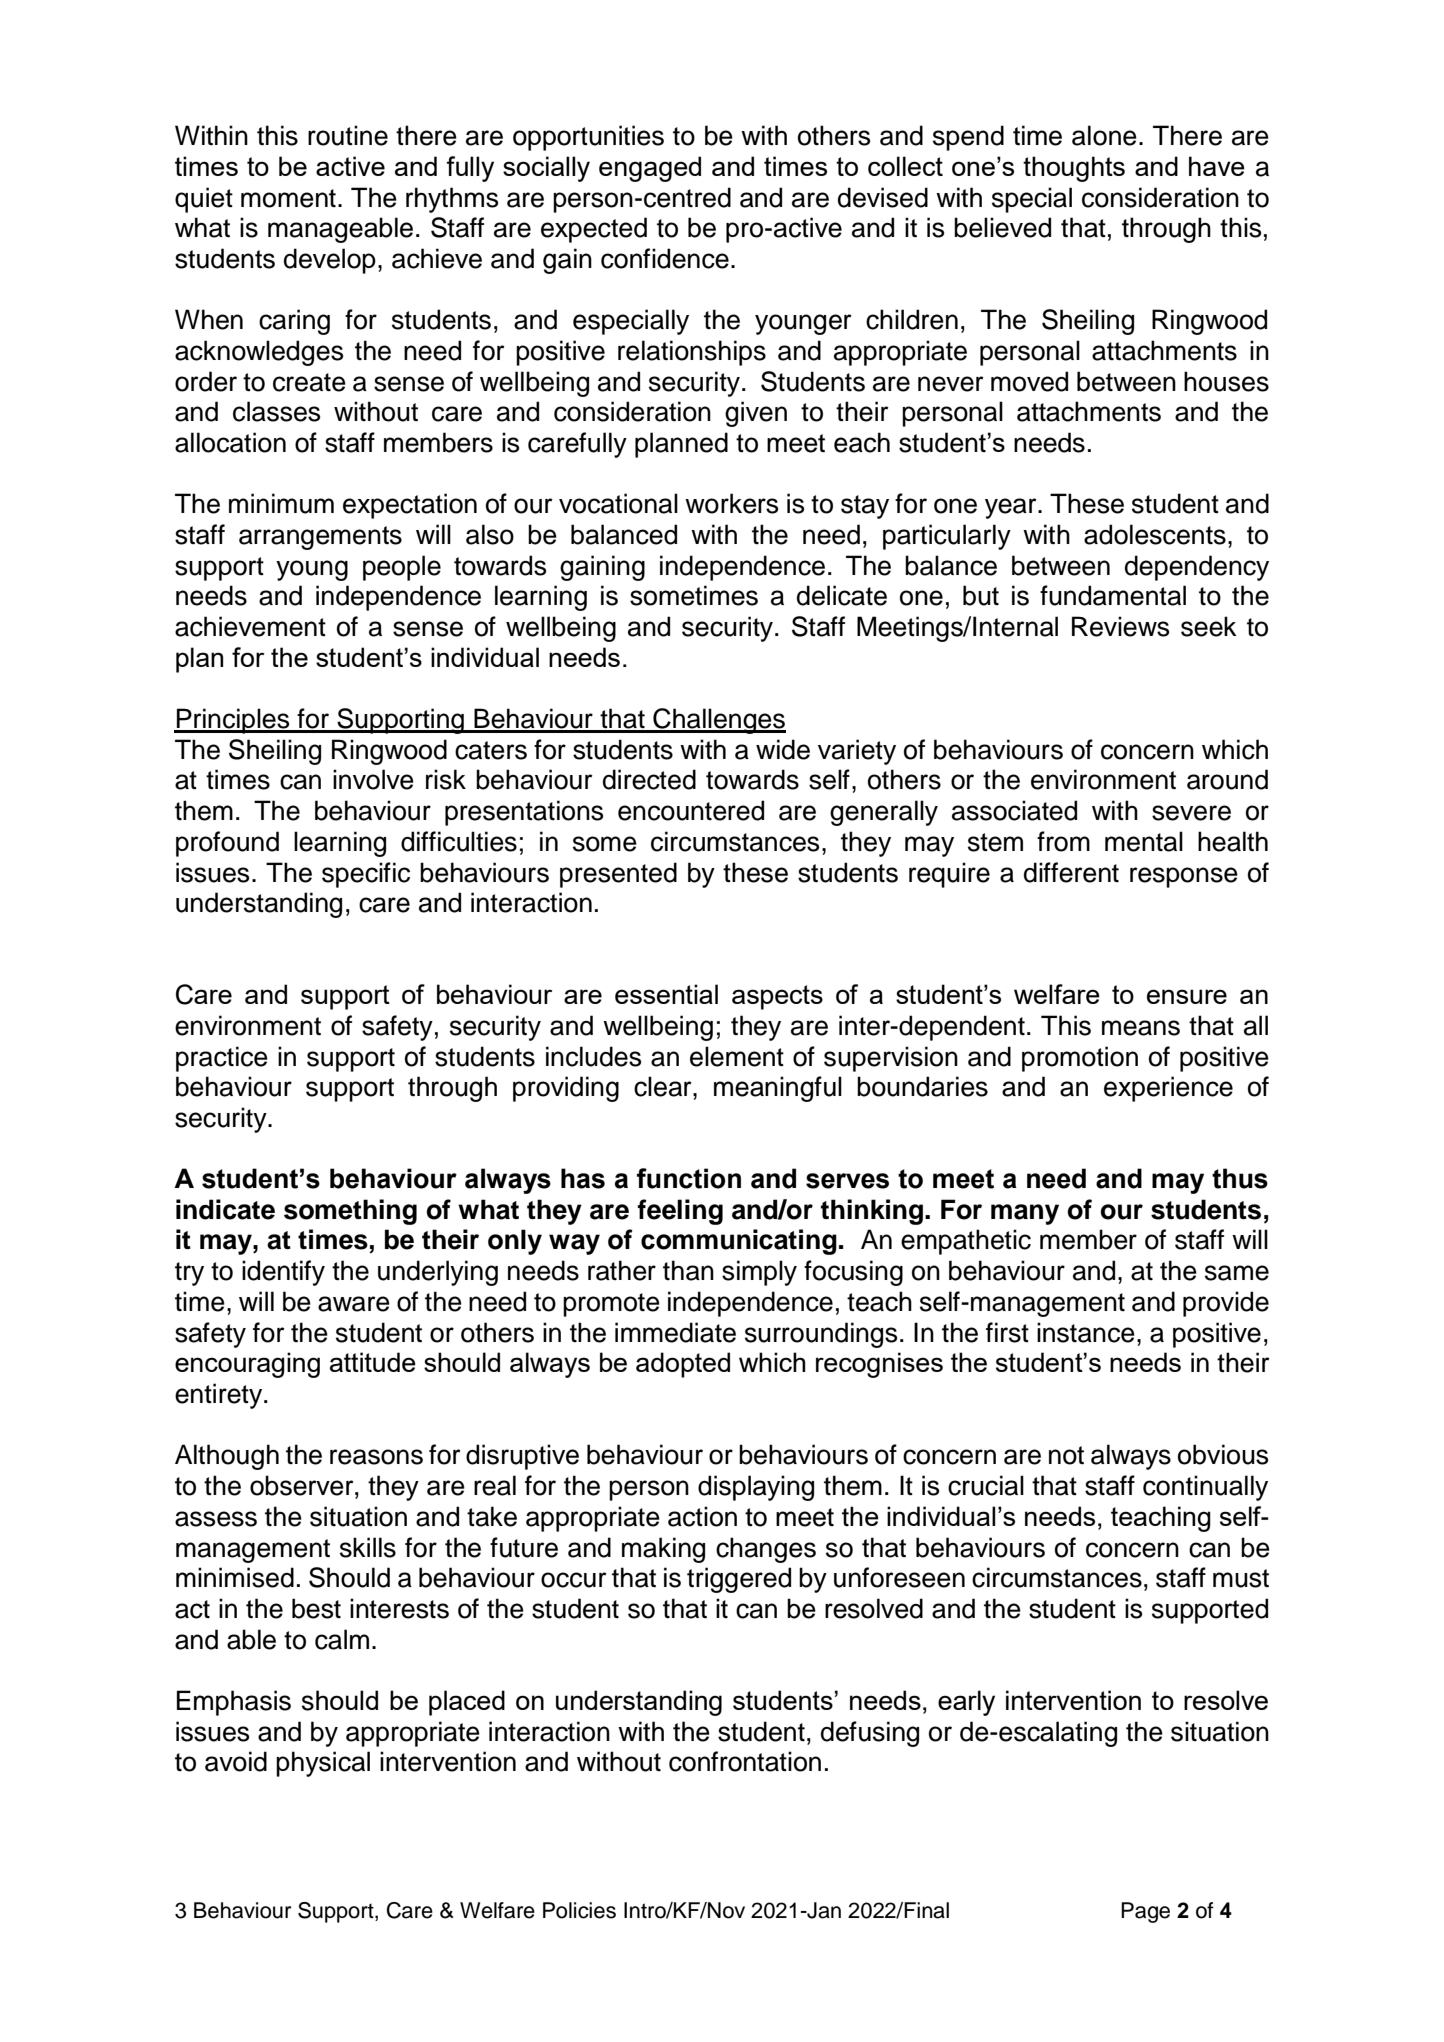 This page has height=2042, width=1444. Describe the element at coordinates (745, 1761) in the page. I see `confrontation` at that location.
